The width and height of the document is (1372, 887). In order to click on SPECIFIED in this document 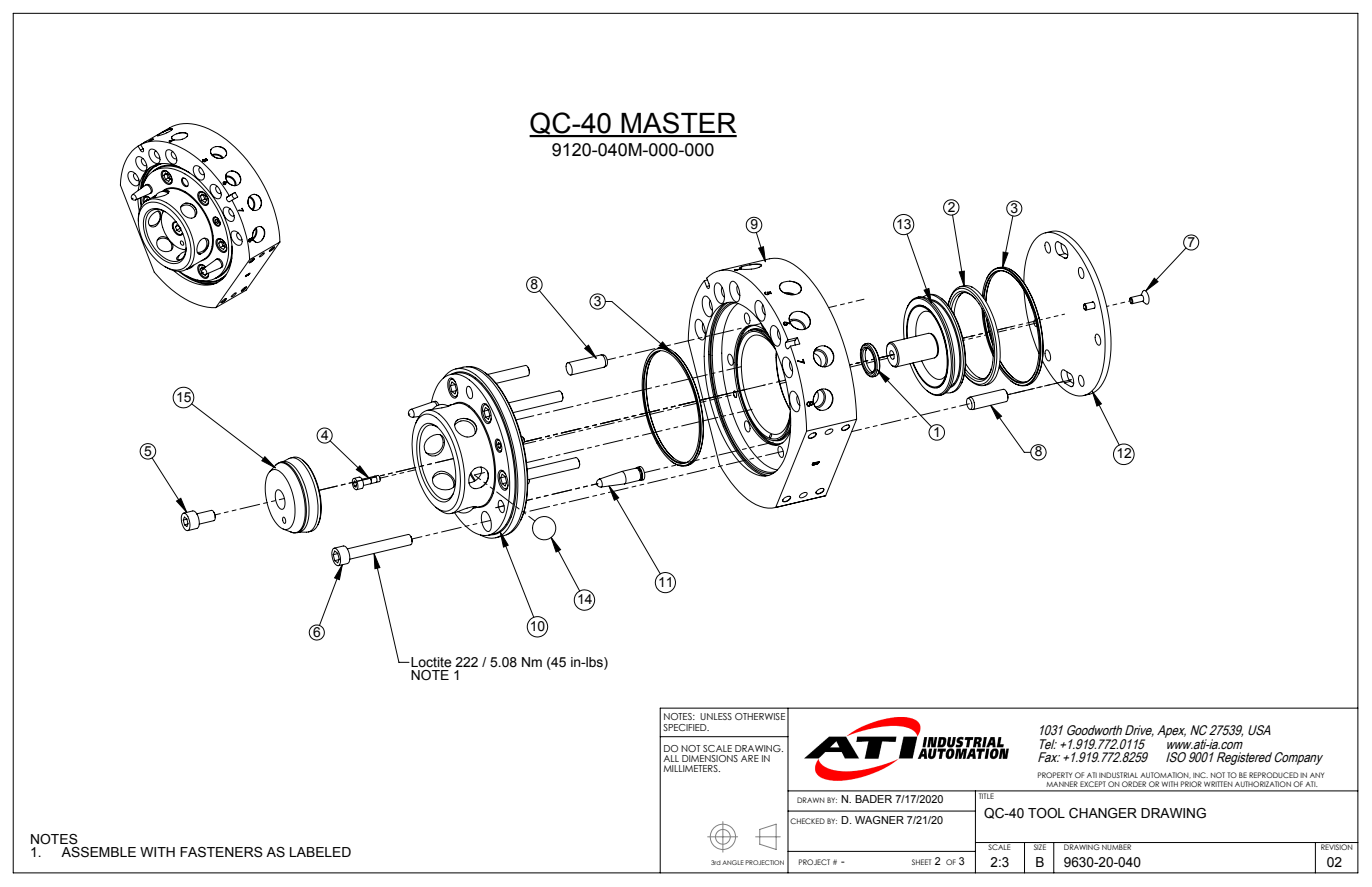, I will do `click(686, 727)`.
